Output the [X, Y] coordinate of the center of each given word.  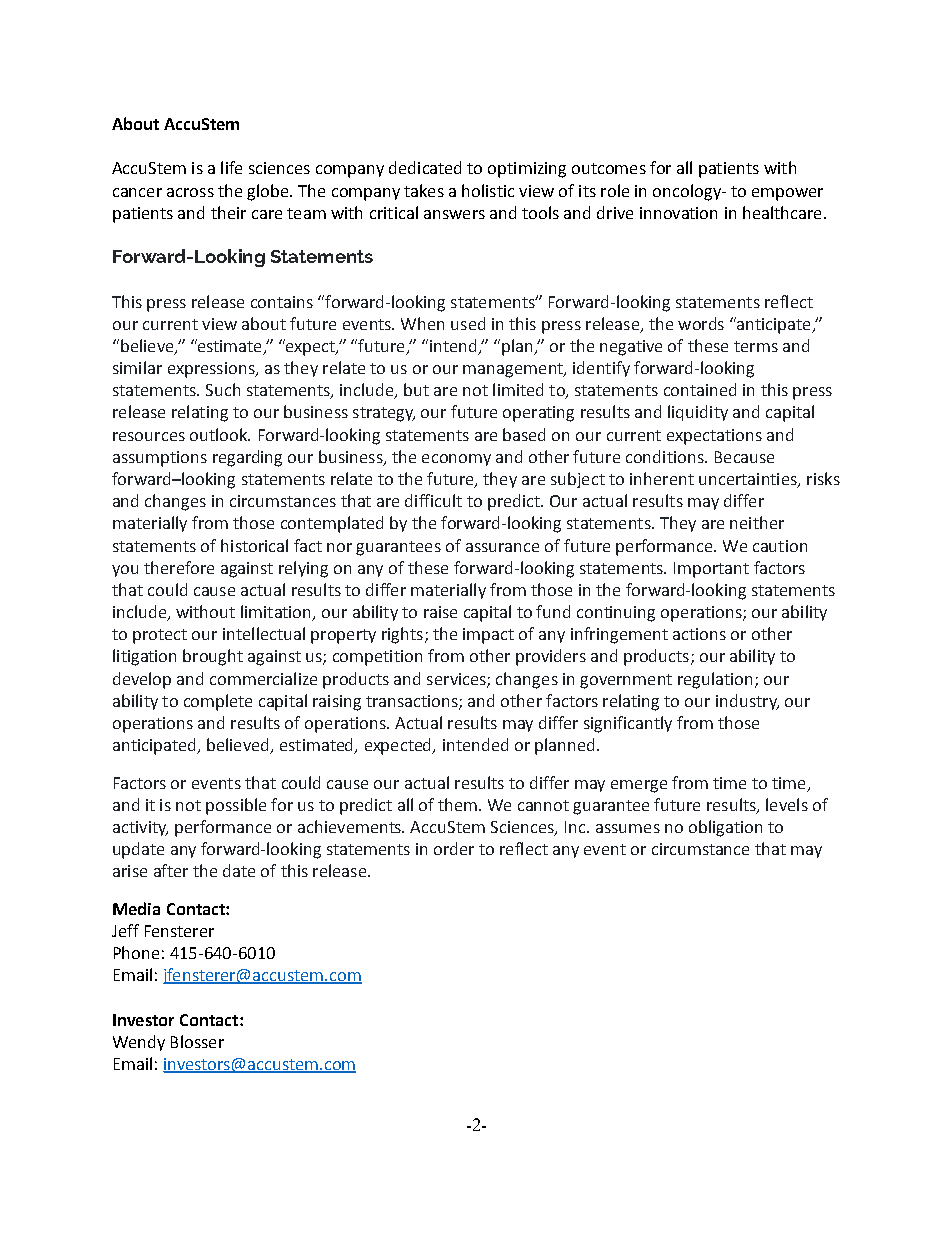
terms [756, 346]
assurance [502, 547]
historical [254, 545]
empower [787, 194]
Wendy [139, 1043]
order [454, 848]
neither [757, 522]
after [171, 870]
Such [223, 389]
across [190, 192]
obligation [725, 828]
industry [747, 702]
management [514, 370]
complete [218, 702]
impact [488, 636]
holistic [488, 190]
